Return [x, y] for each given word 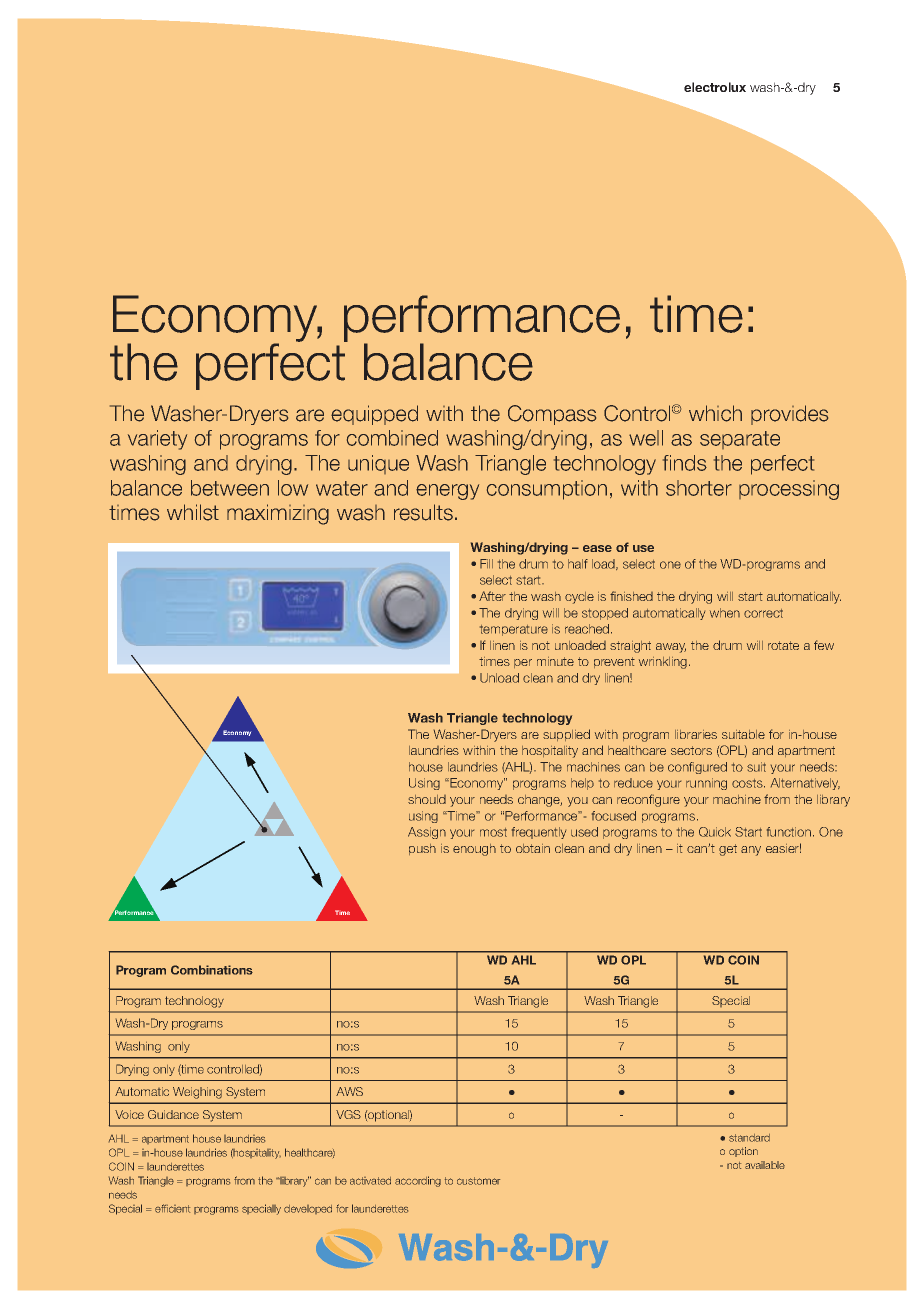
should [427, 799]
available [765, 1165]
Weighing [197, 1093]
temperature [514, 630]
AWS [349, 1091]
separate [740, 440]
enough [474, 850]
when [725, 613]
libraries [696, 734]
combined [392, 438]
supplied [566, 735]
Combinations [212, 970]
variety [157, 440]
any [751, 851]
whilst [193, 512]
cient [179, 1209]
